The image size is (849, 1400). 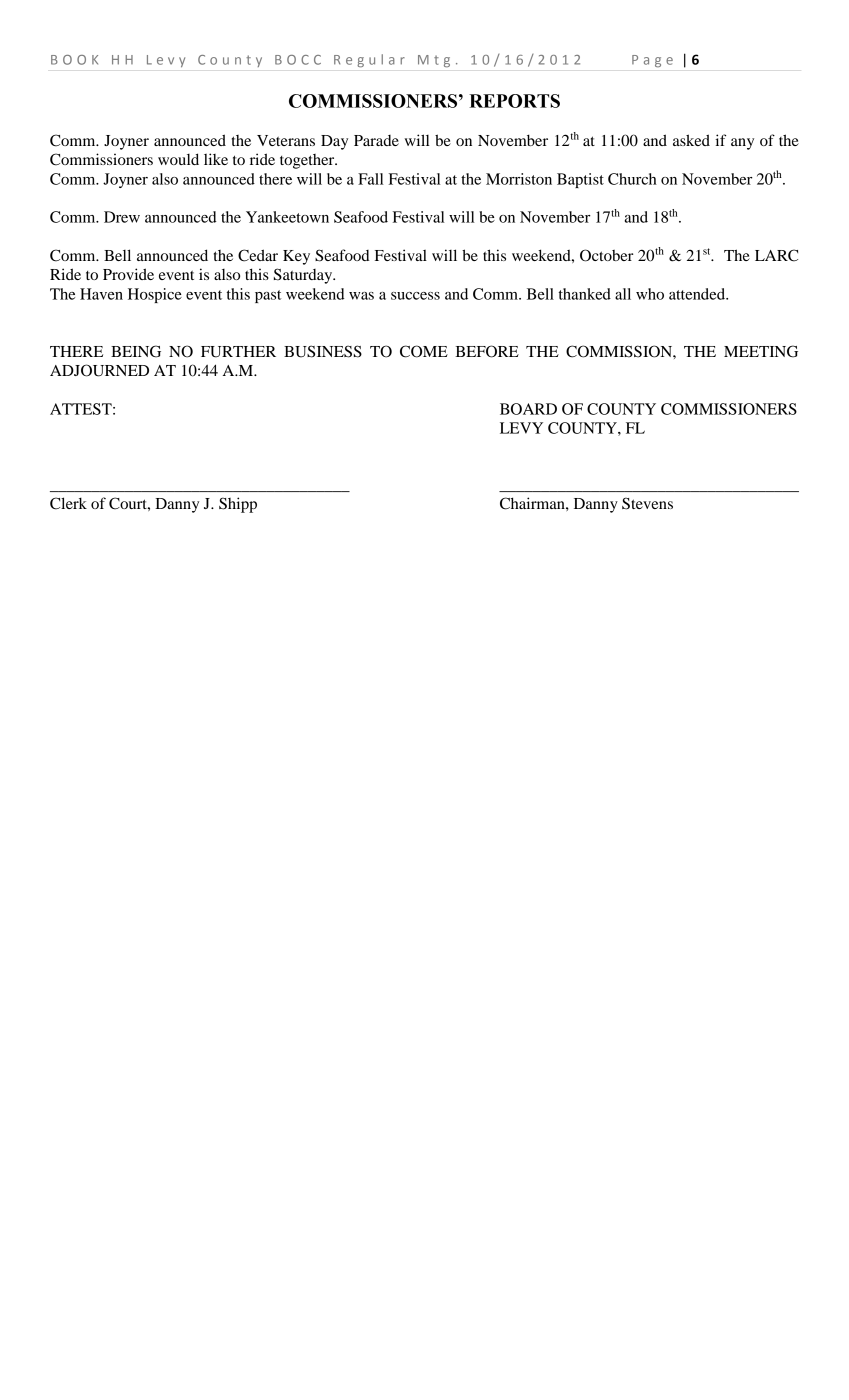 What do you see at coordinates (122, 217) in the page?
I see `Drew` at bounding box center [122, 217].
